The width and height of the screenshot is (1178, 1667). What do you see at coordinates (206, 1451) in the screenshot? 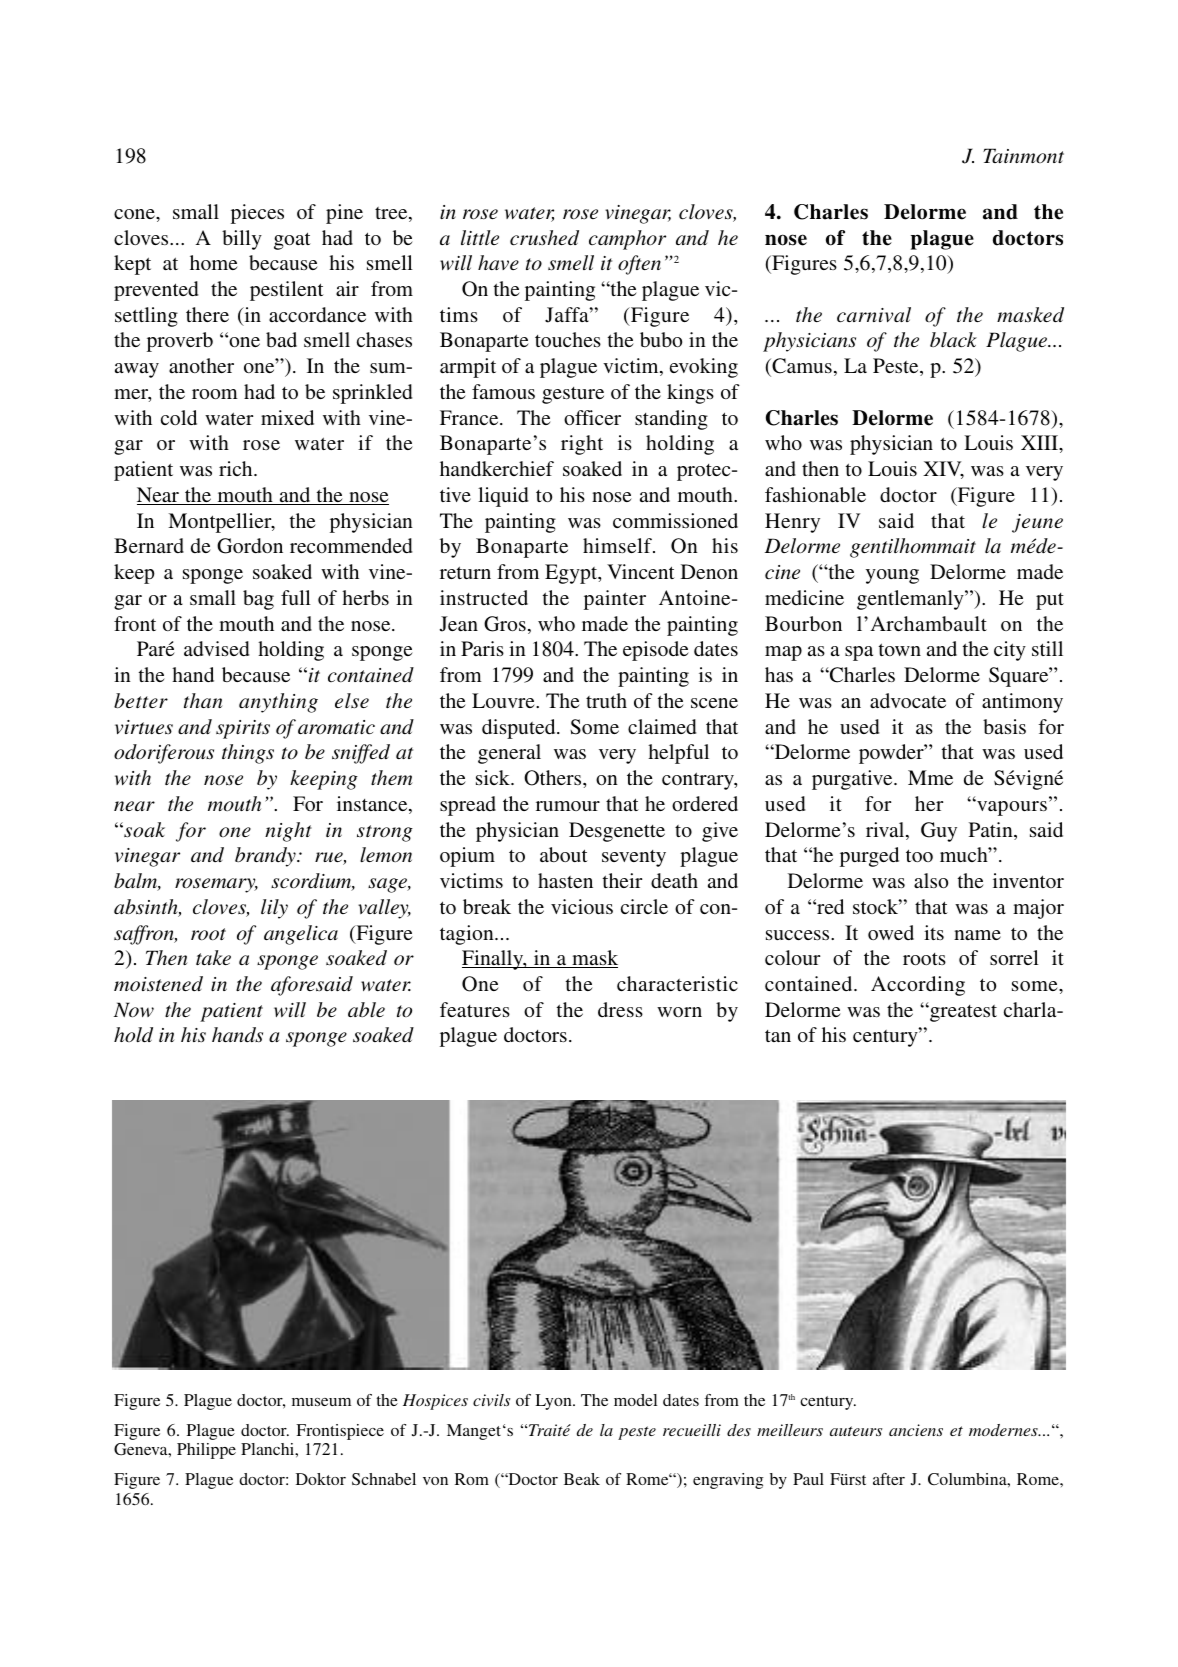
I see `Philippe` at bounding box center [206, 1451].
